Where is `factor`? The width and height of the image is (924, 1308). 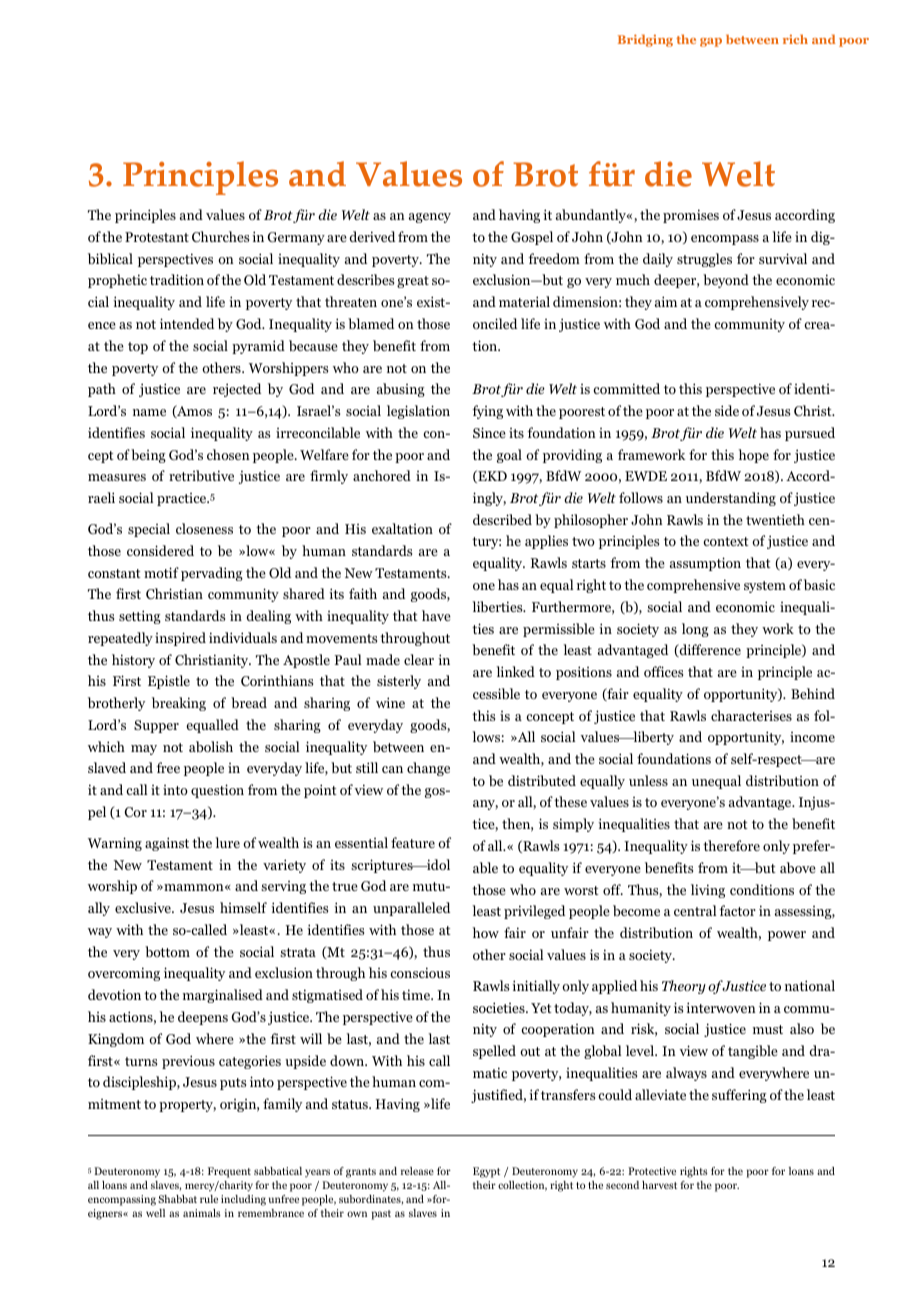
factor is located at coordinates (737, 910).
